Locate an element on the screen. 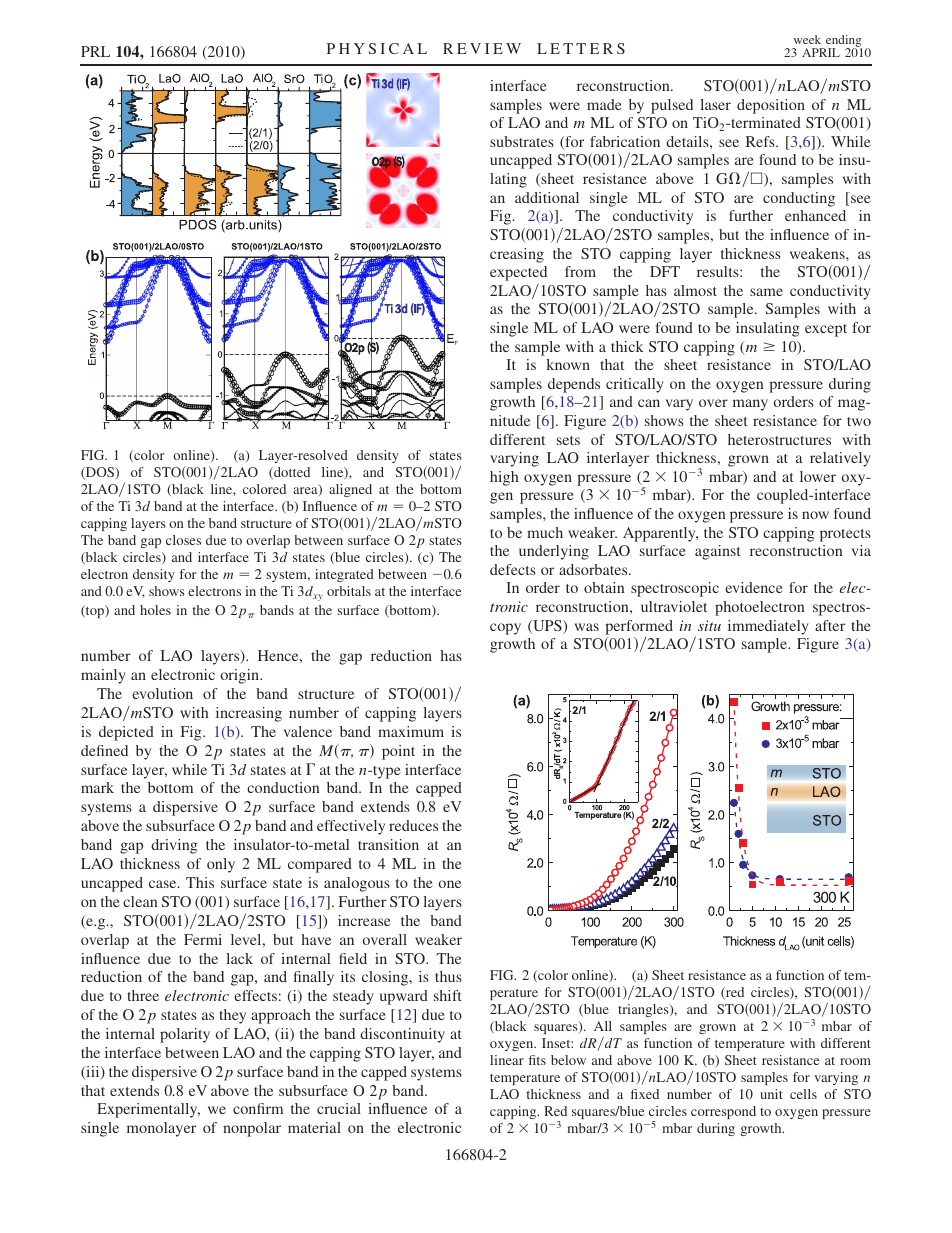  same is located at coordinates (766, 292).
